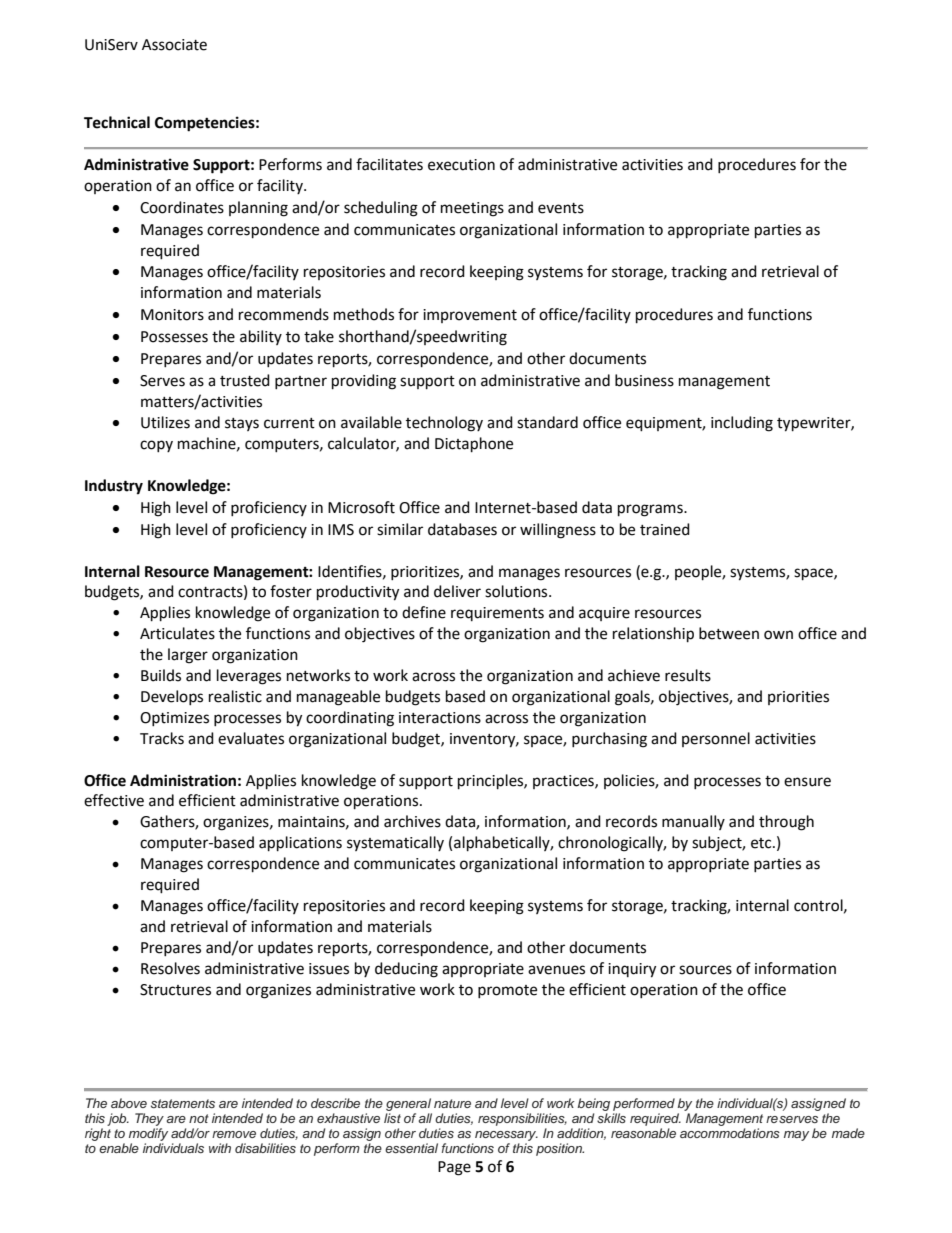 This screenshot has width=952, height=1233. What do you see at coordinates (457, 591) in the screenshot?
I see `deliver` at bounding box center [457, 591].
